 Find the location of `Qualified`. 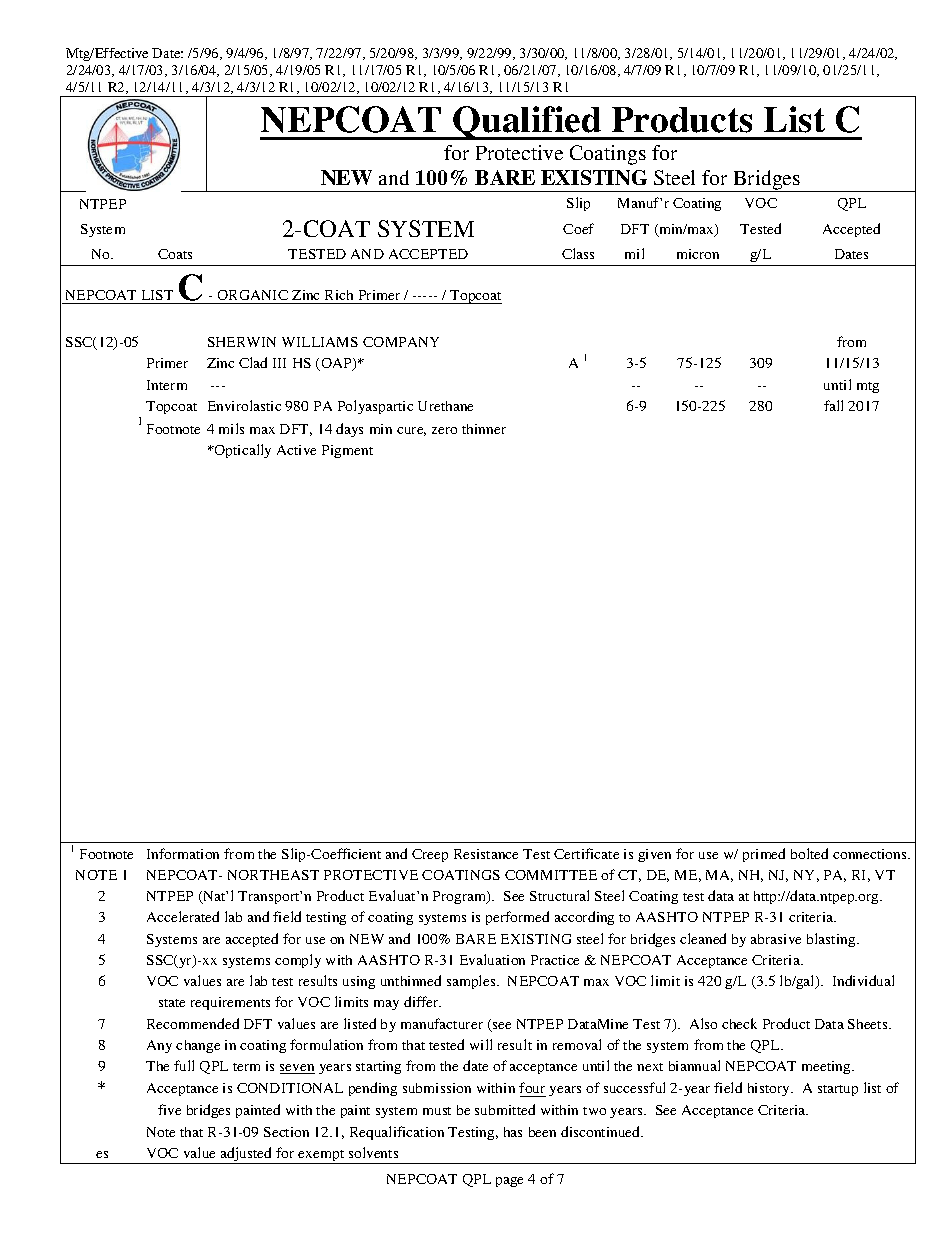

Qualified is located at coordinates (527, 123).
